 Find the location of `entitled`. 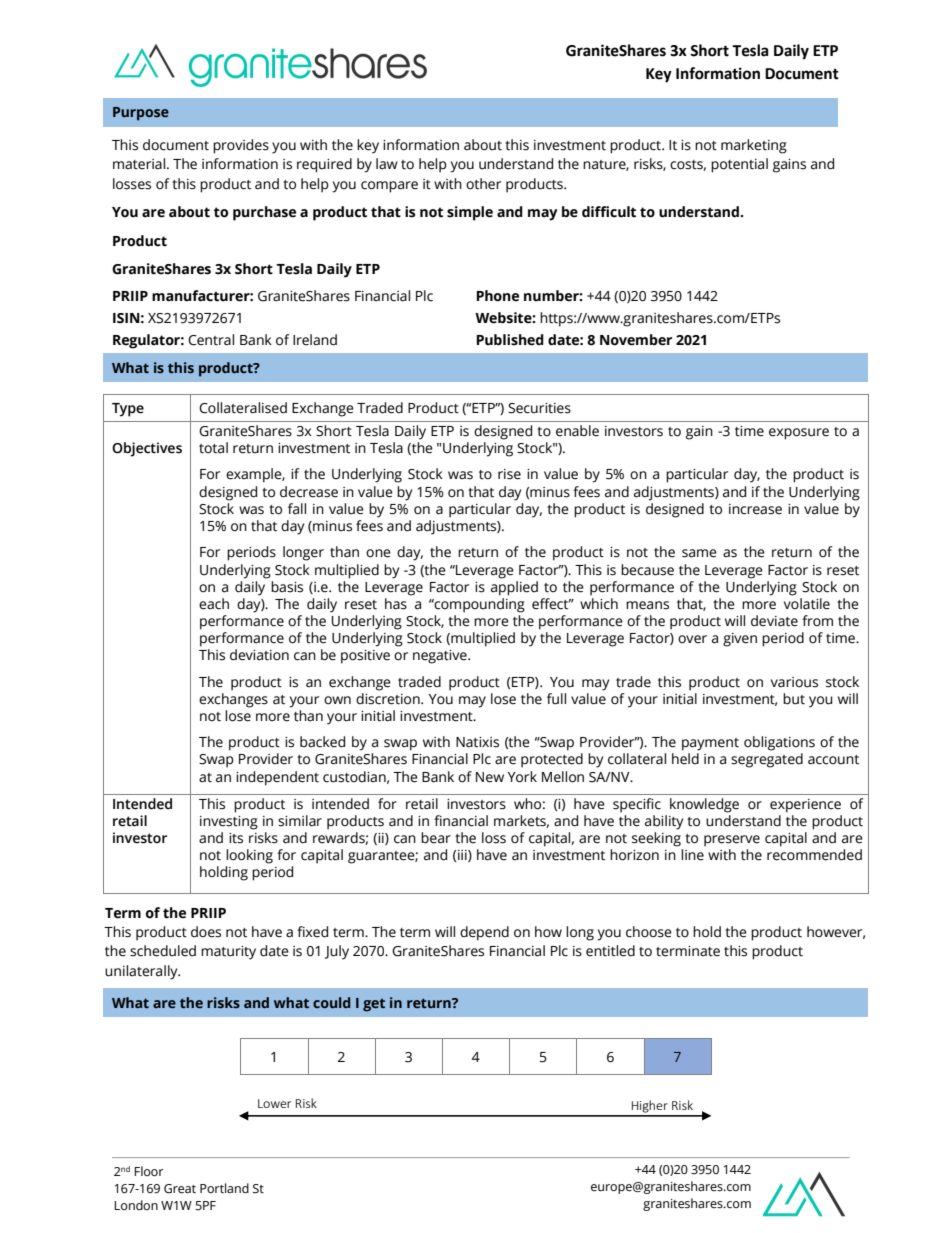

entitled is located at coordinates (610, 951).
